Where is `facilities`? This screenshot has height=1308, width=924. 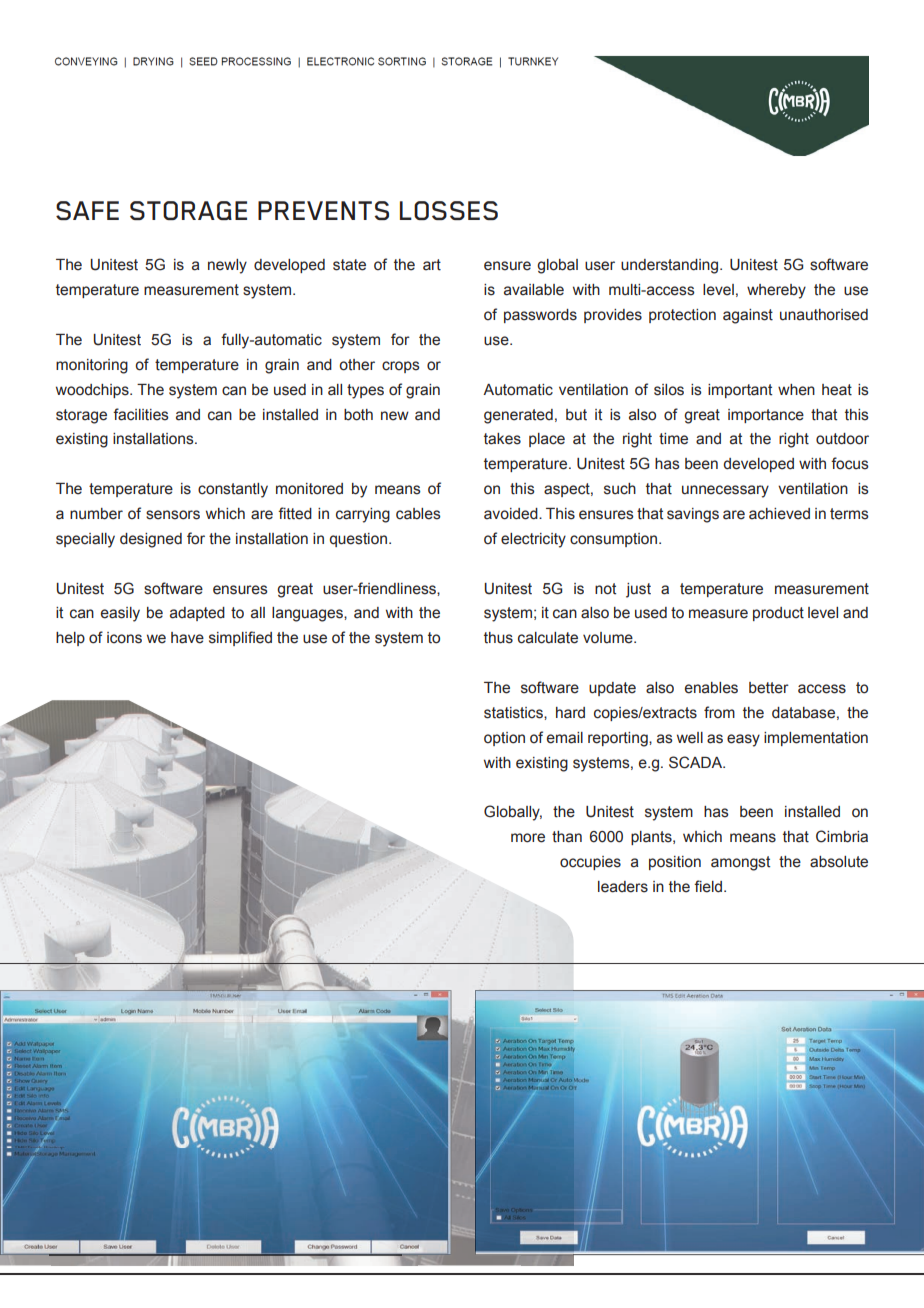 facilities is located at coordinates (141, 414).
